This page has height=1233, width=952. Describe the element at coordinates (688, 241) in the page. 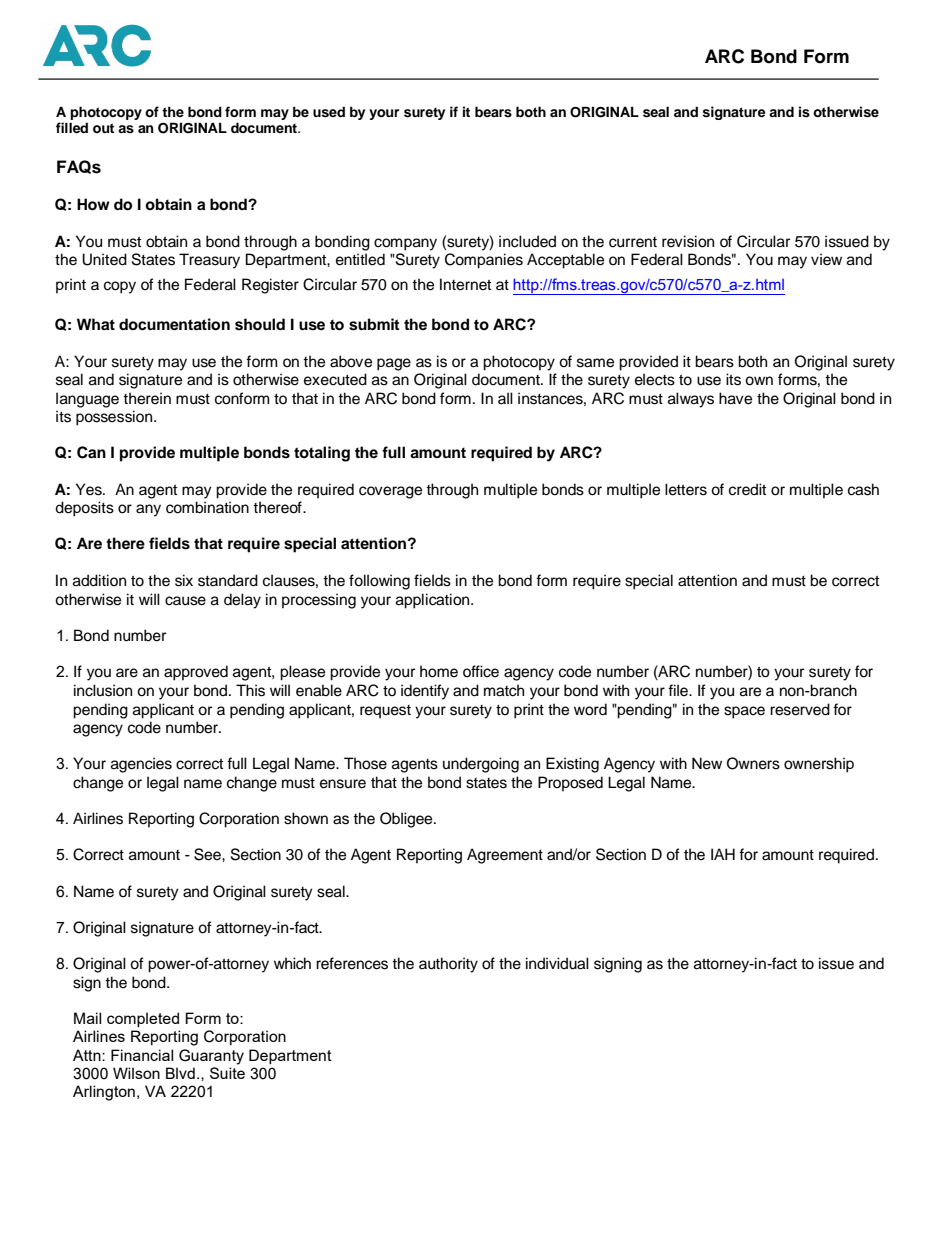

I see `revision` at that location.
